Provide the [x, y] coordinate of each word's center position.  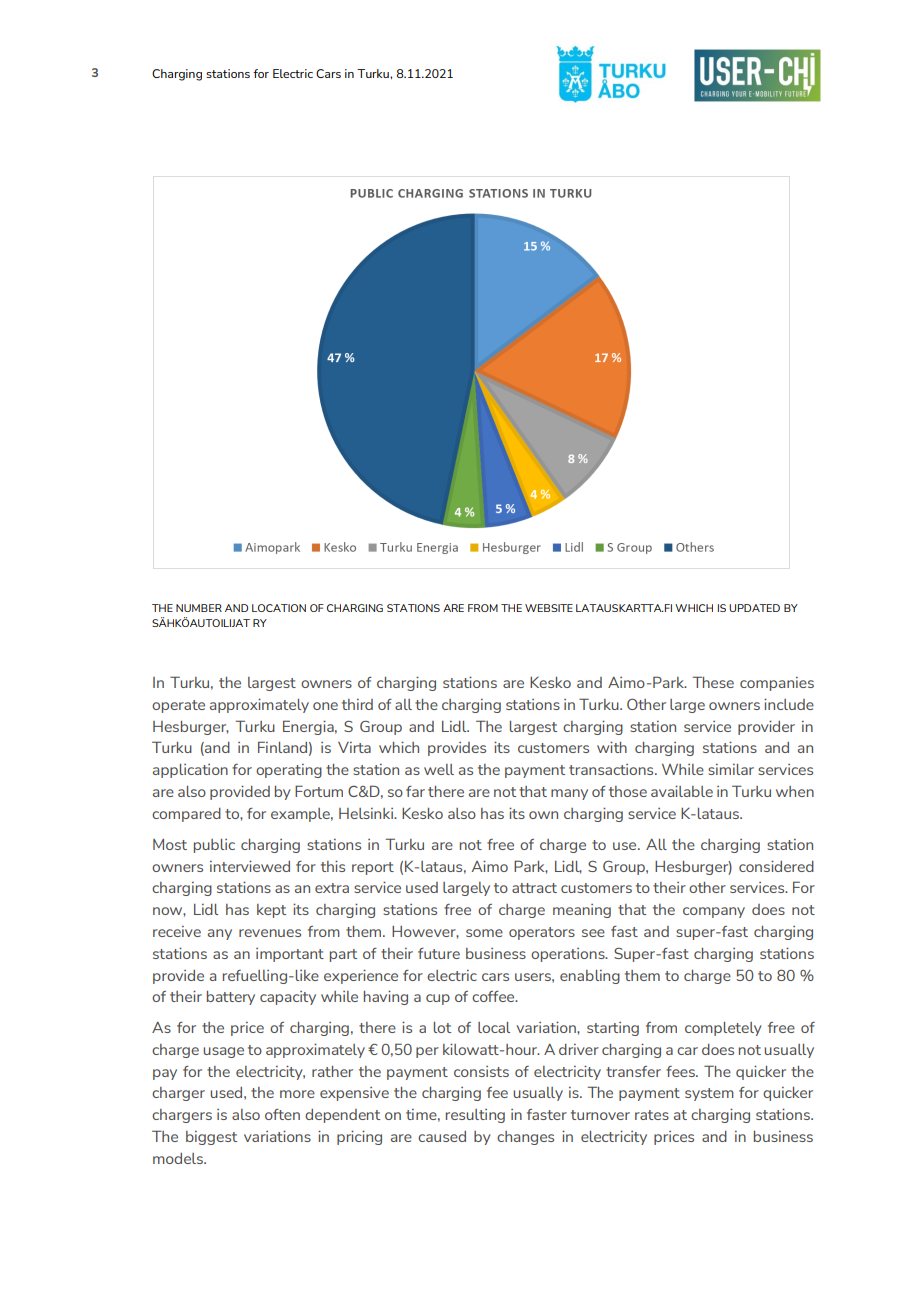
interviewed [250, 866]
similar [731, 769]
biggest [211, 1138]
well [439, 769]
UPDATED [754, 608]
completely [723, 1029]
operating [289, 771]
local [494, 1027]
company [714, 912]
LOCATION [279, 608]
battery [231, 998]
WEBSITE [549, 608]
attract [534, 888]
